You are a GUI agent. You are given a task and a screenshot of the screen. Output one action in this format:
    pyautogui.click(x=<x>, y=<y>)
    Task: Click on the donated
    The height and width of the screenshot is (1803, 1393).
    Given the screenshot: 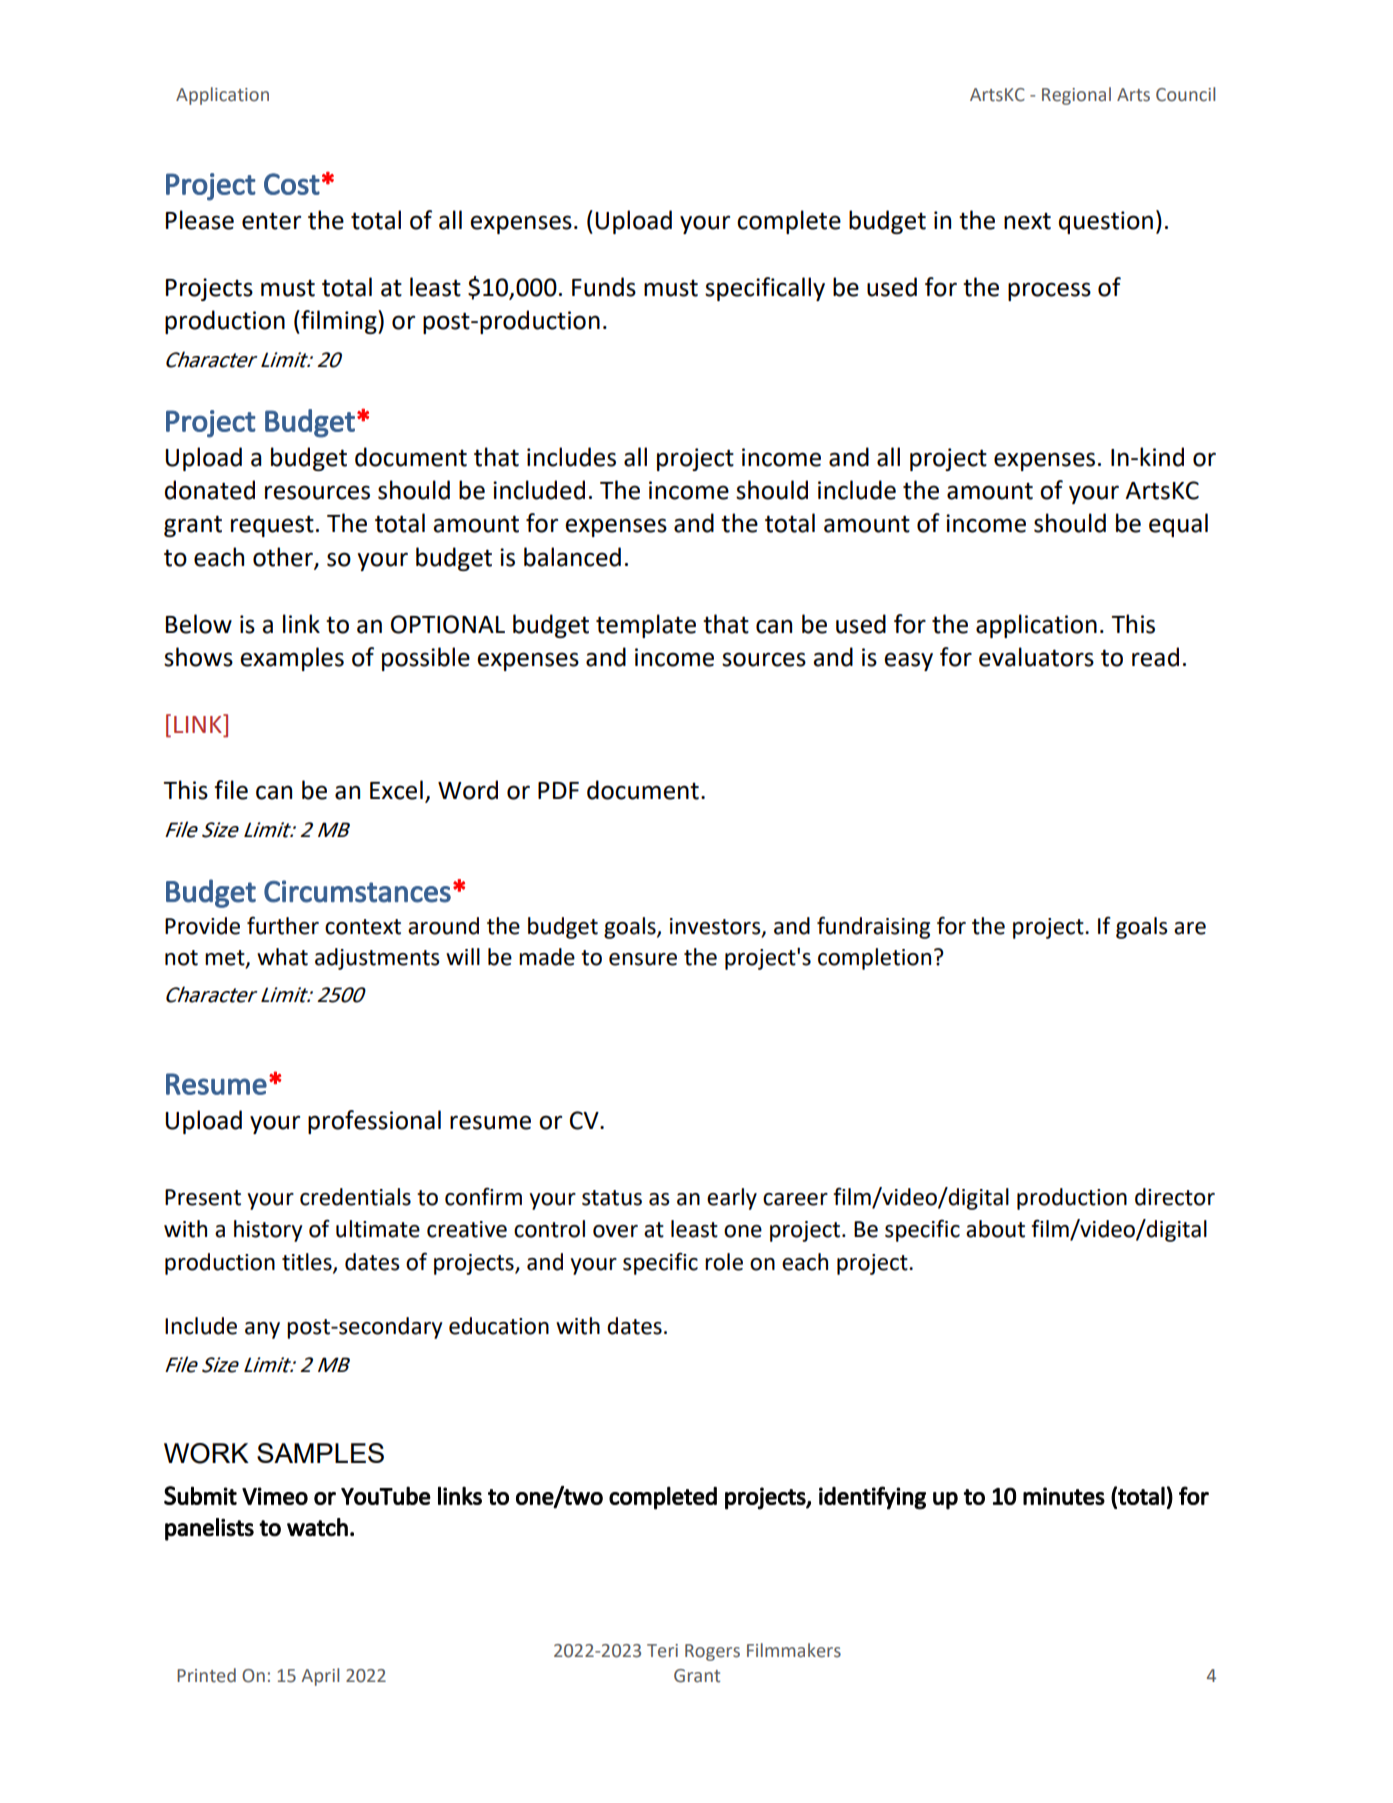 What is the action you would take?
    pyautogui.click(x=210, y=490)
